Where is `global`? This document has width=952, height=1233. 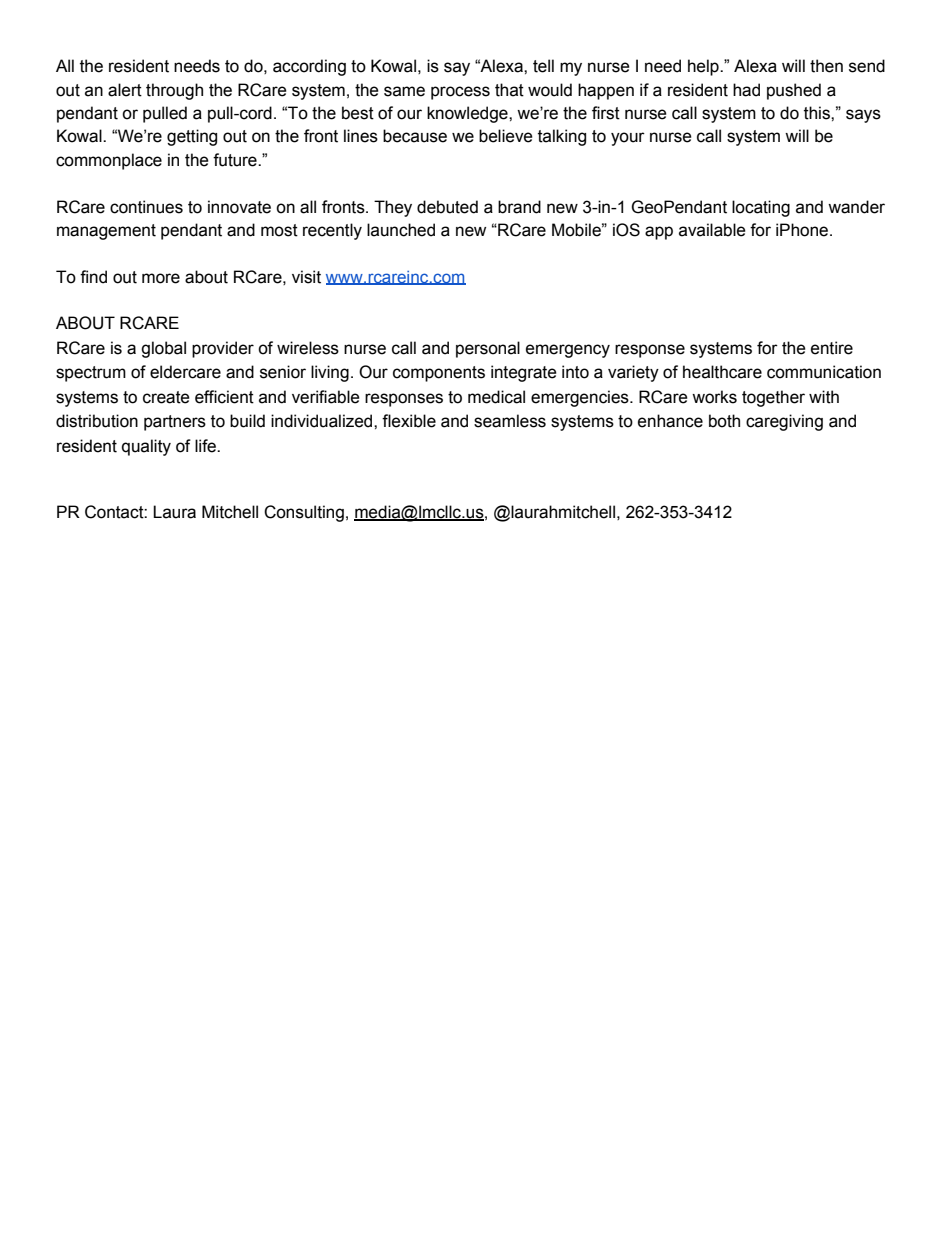
global is located at coordinates (163, 349).
